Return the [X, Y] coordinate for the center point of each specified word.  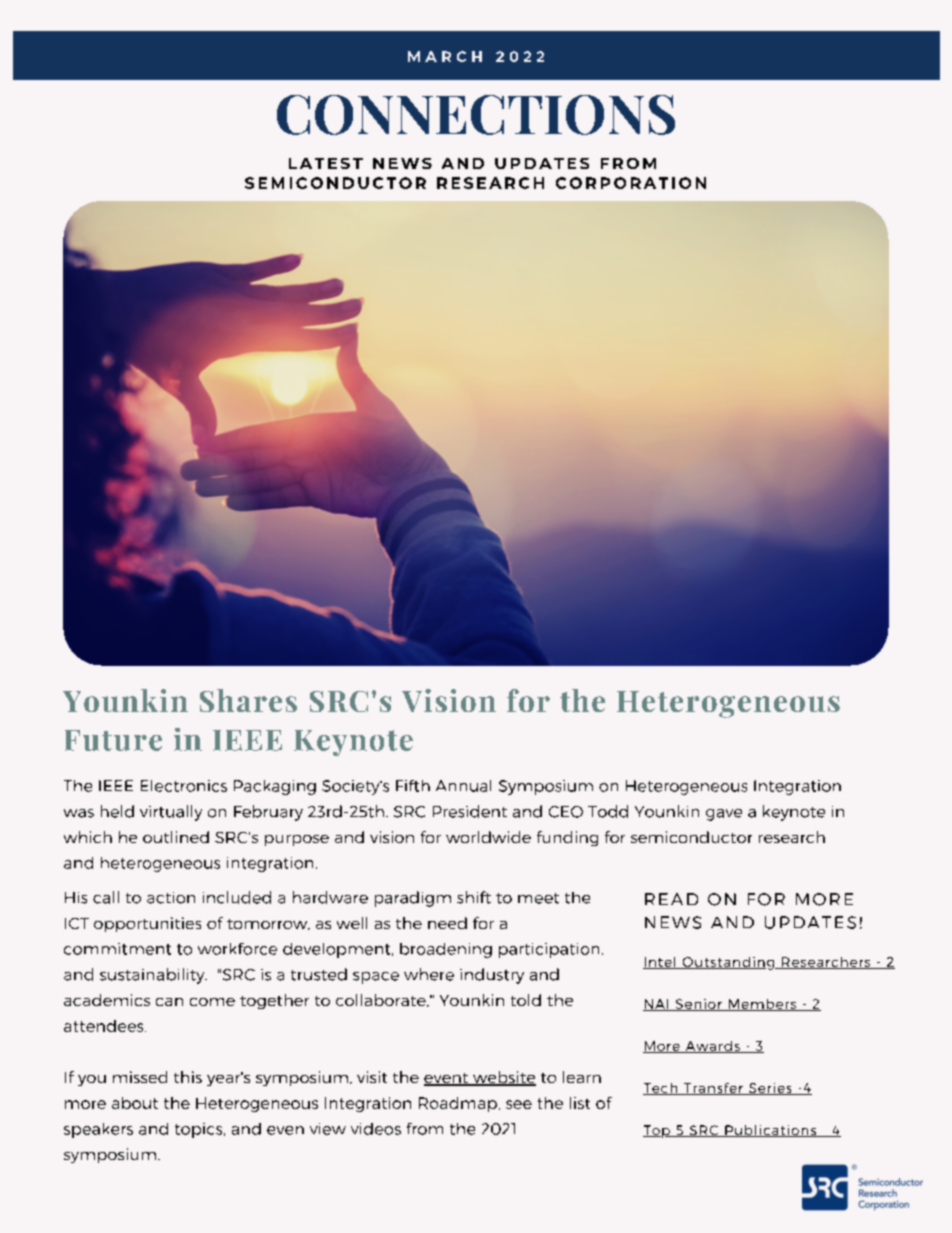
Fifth [413, 786]
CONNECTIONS [476, 115]
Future [113, 740]
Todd [608, 811]
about [135, 1103]
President [470, 811]
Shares [248, 700]
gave [724, 815]
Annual [463, 786]
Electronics [184, 786]
